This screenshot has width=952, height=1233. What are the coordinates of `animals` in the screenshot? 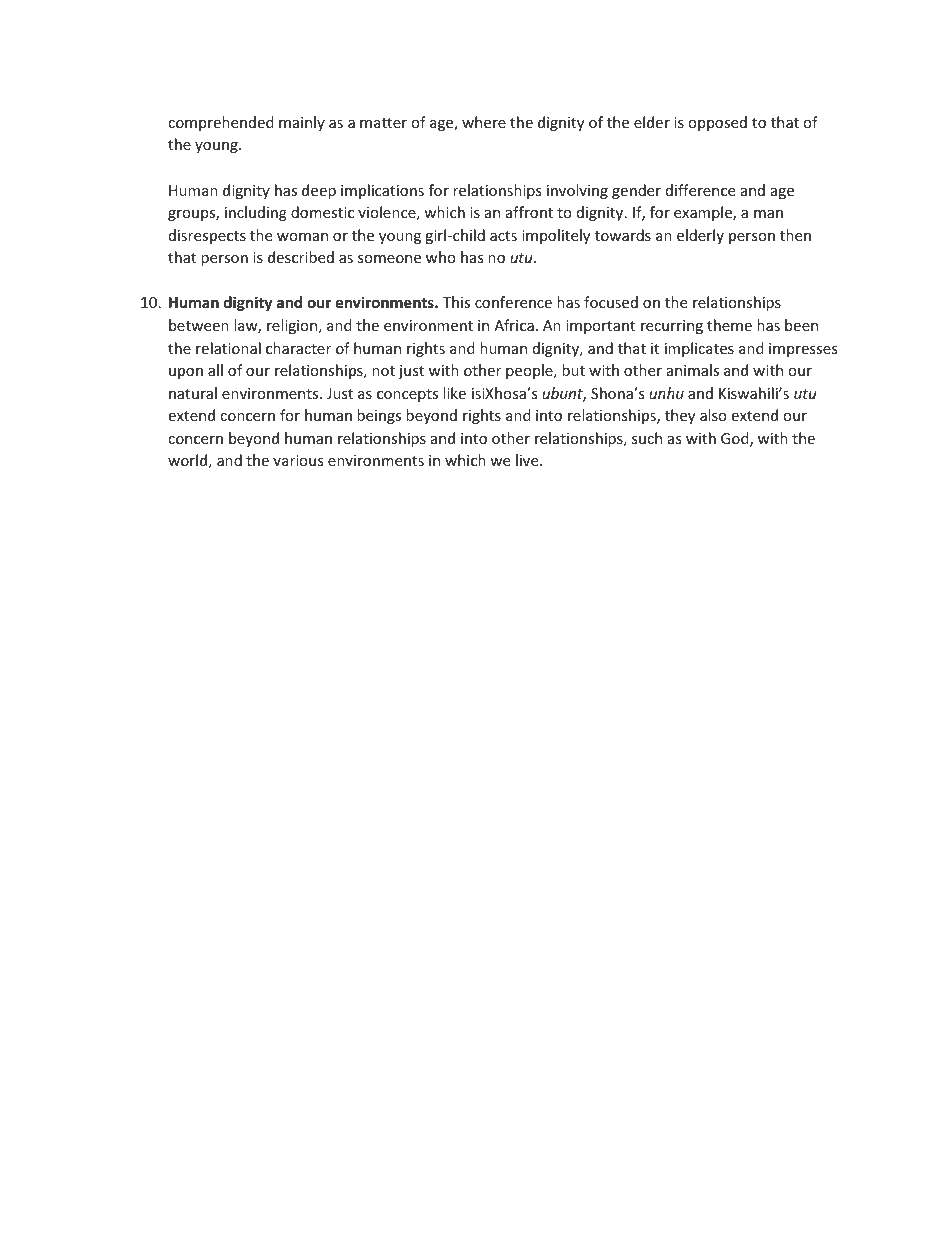 It's located at (693, 370).
